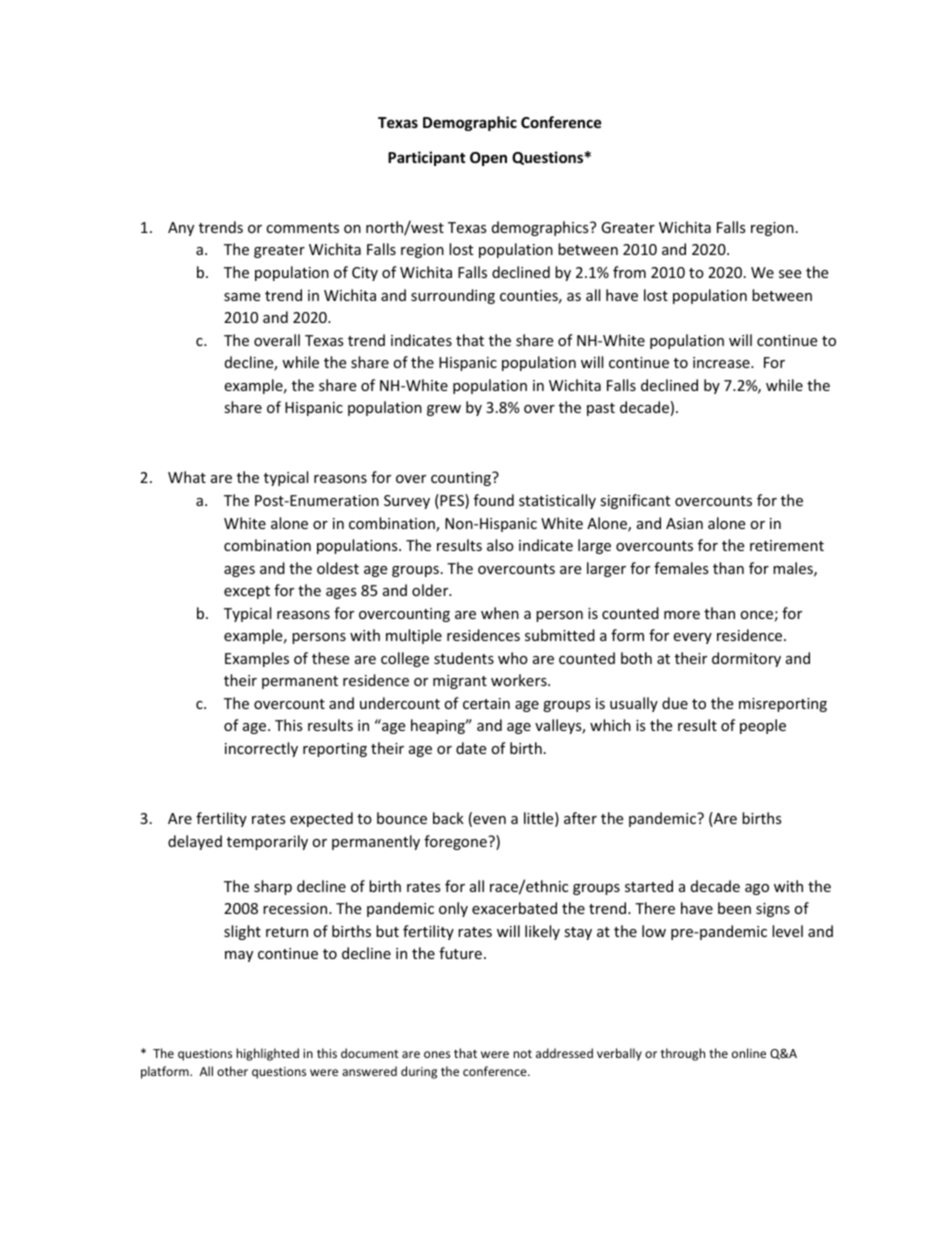 The width and height of the screenshot is (952, 1233). Describe the element at coordinates (790, 274) in the screenshot. I see `see` at that location.
